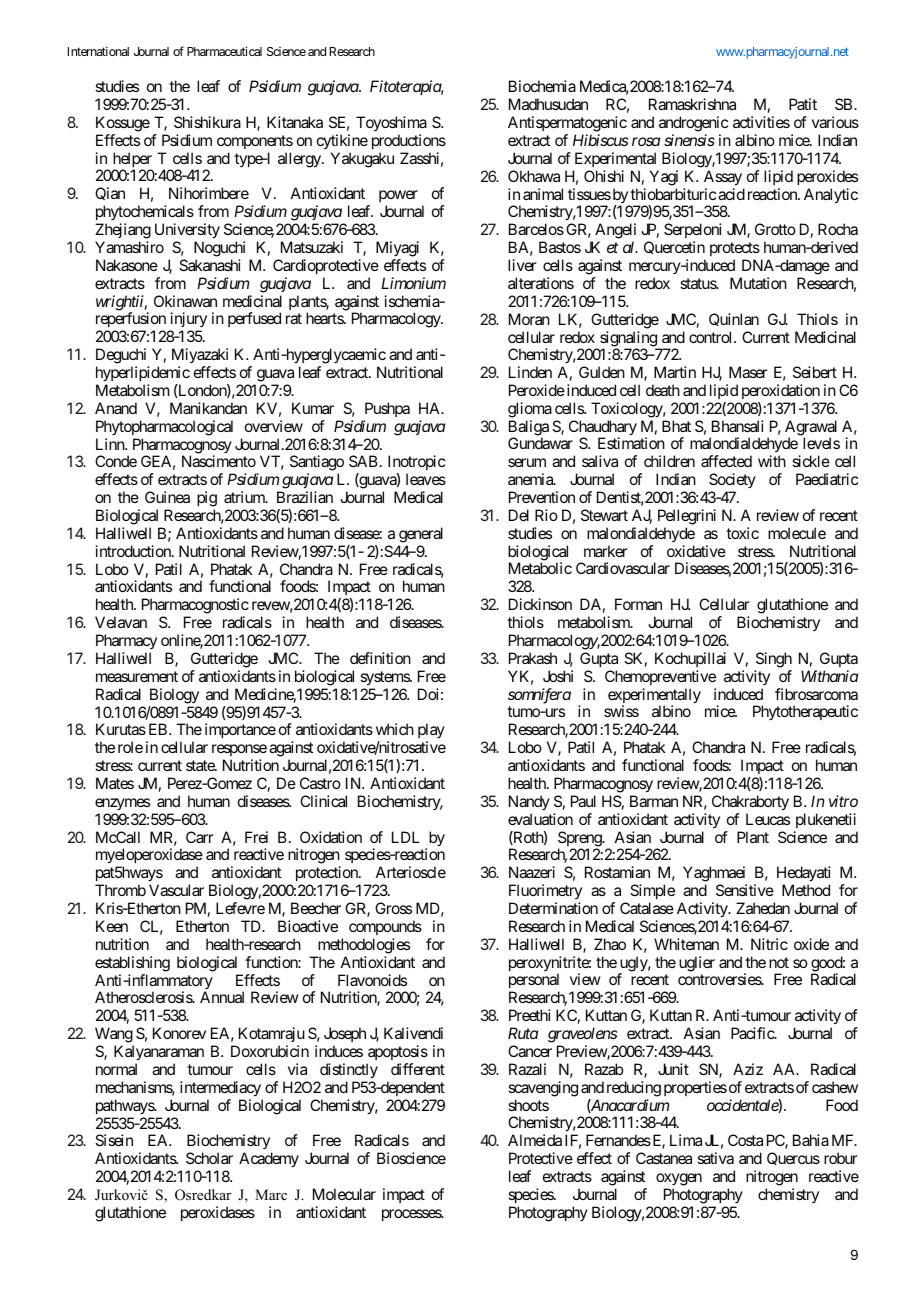  I want to click on Academy, so click(269, 1160).
